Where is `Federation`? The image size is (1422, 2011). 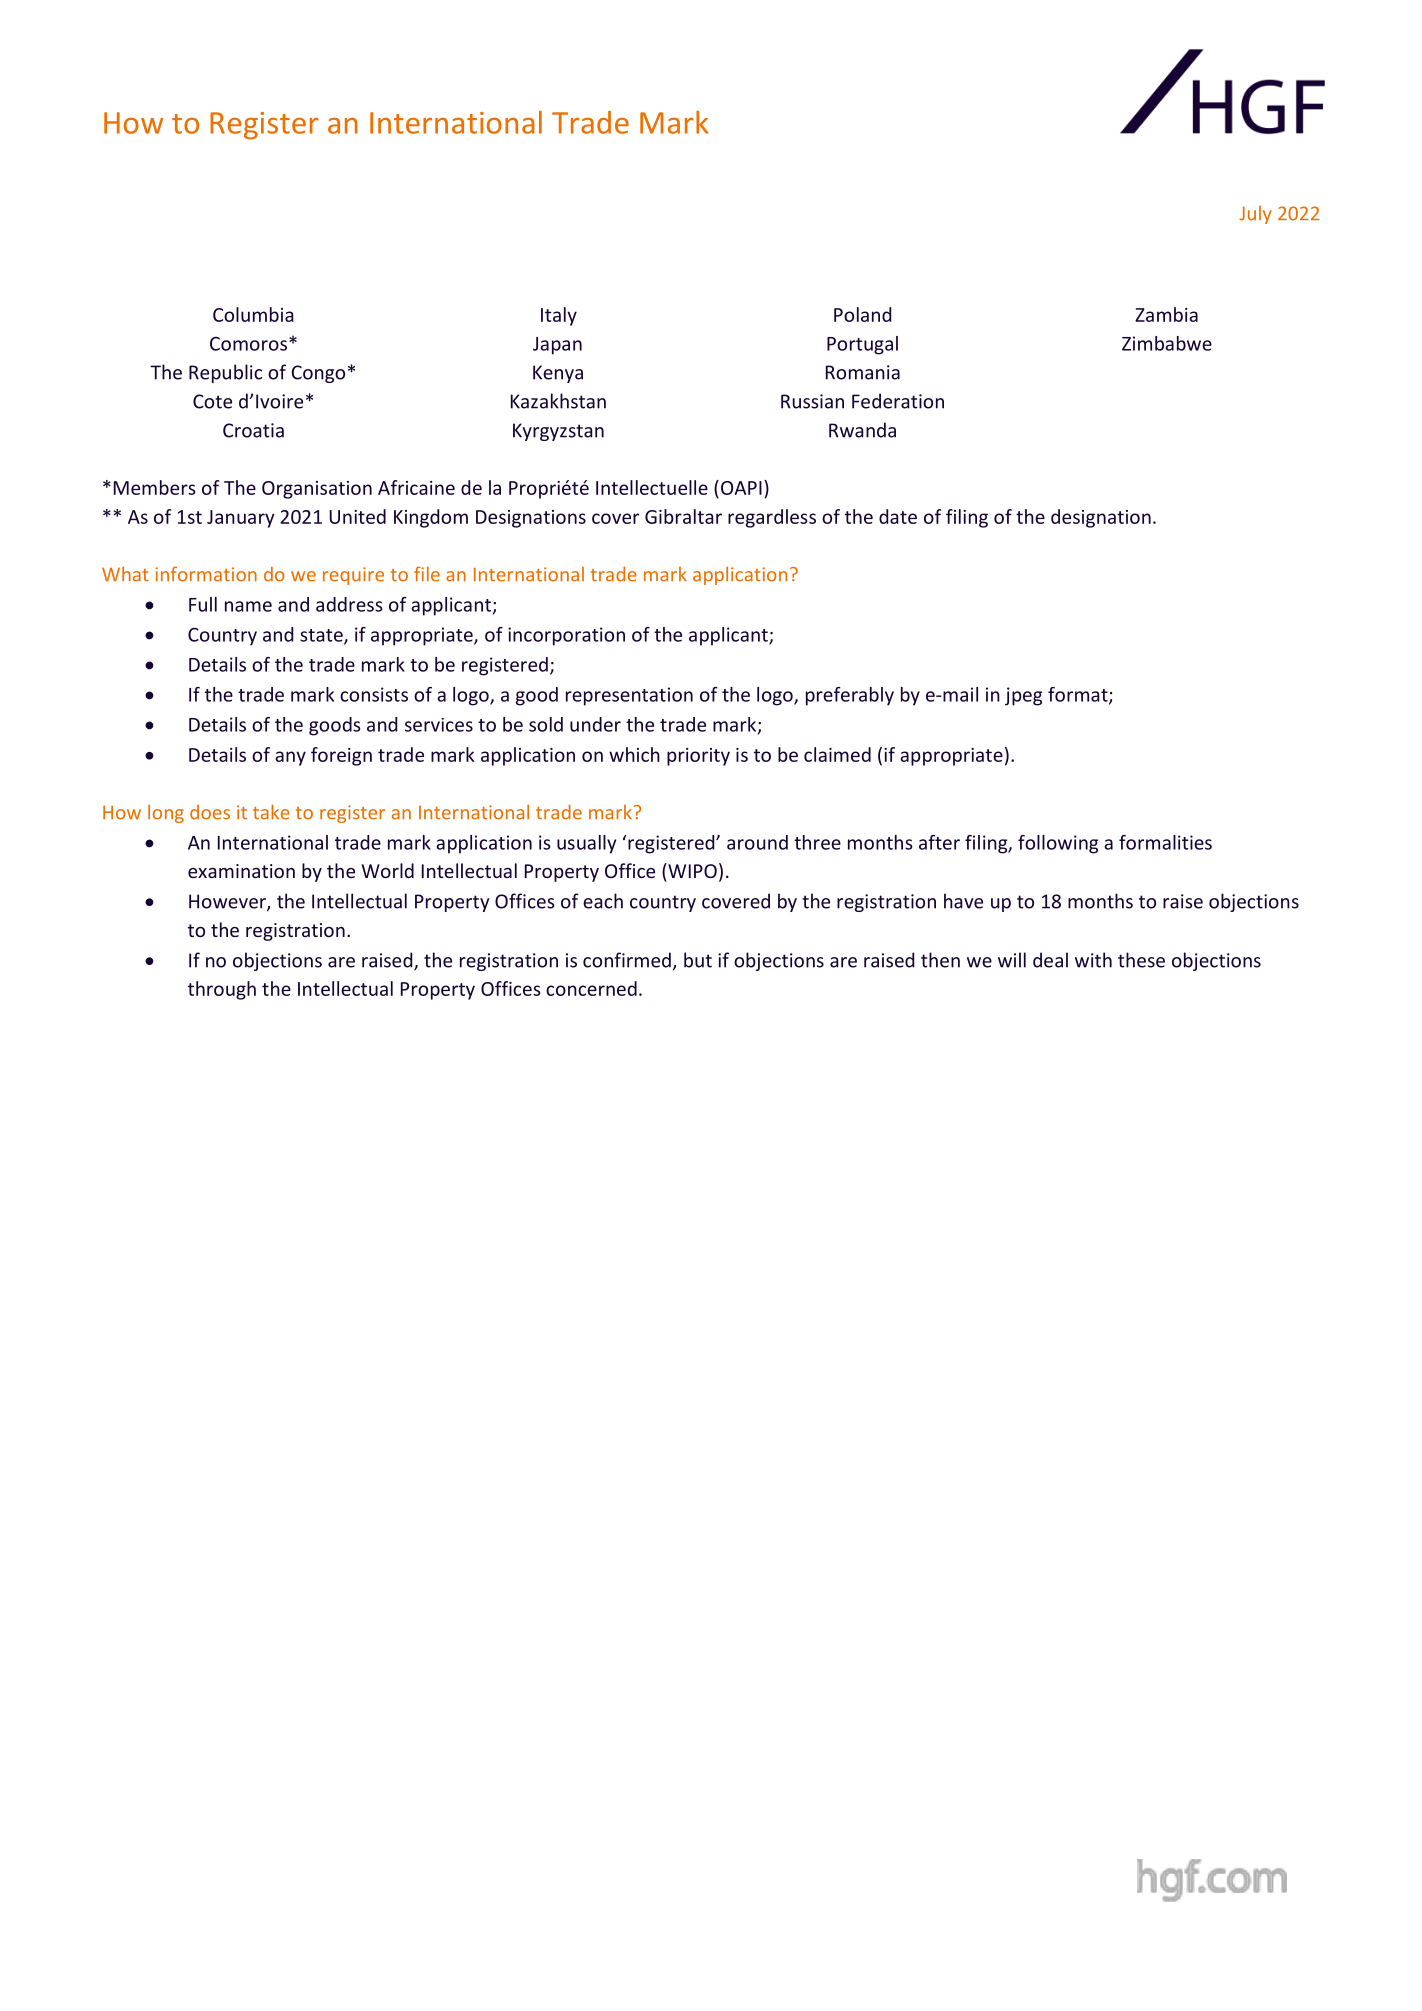
Federation is located at coordinates (898, 401).
